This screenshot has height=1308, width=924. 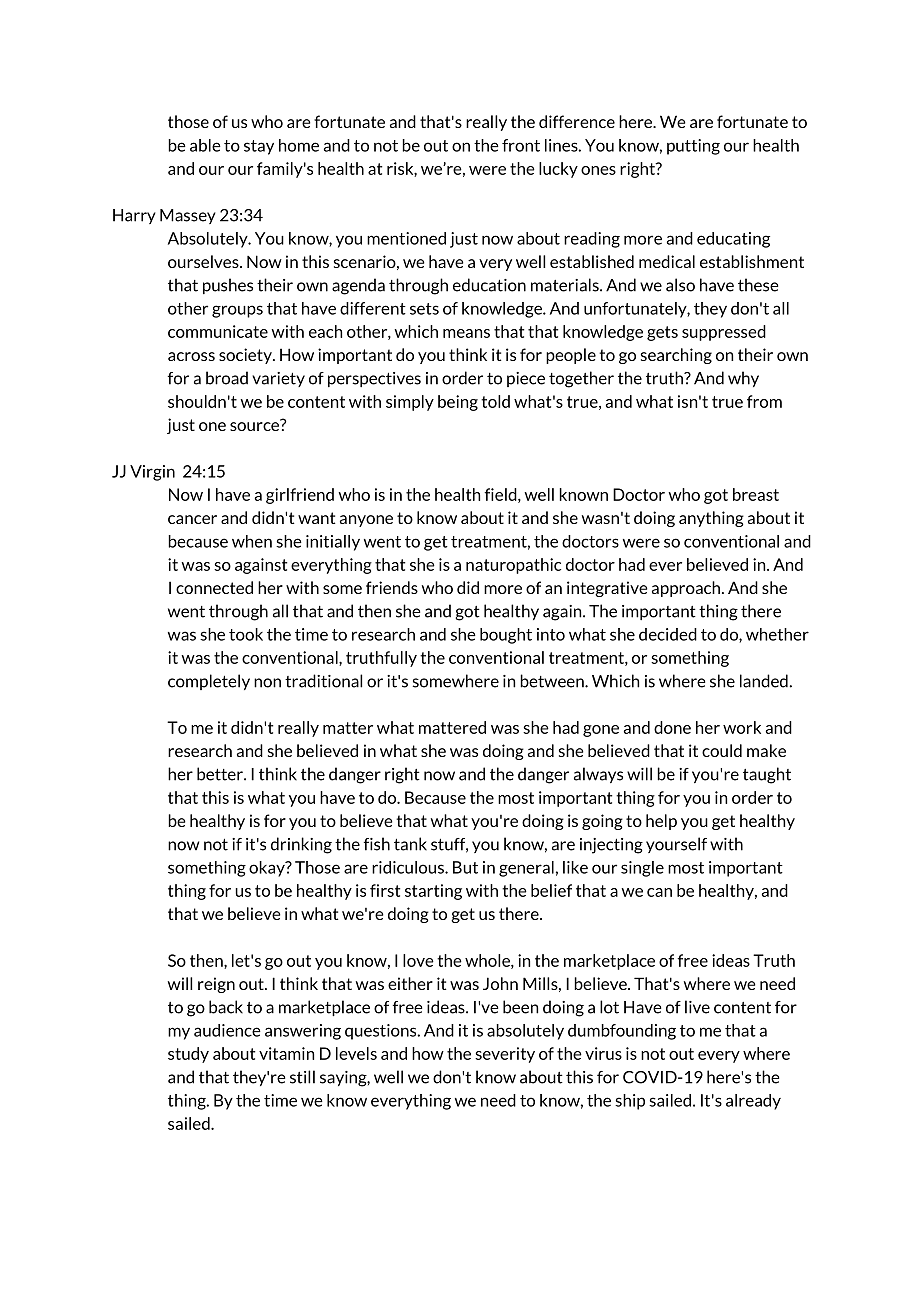 I want to click on better, so click(x=221, y=774).
